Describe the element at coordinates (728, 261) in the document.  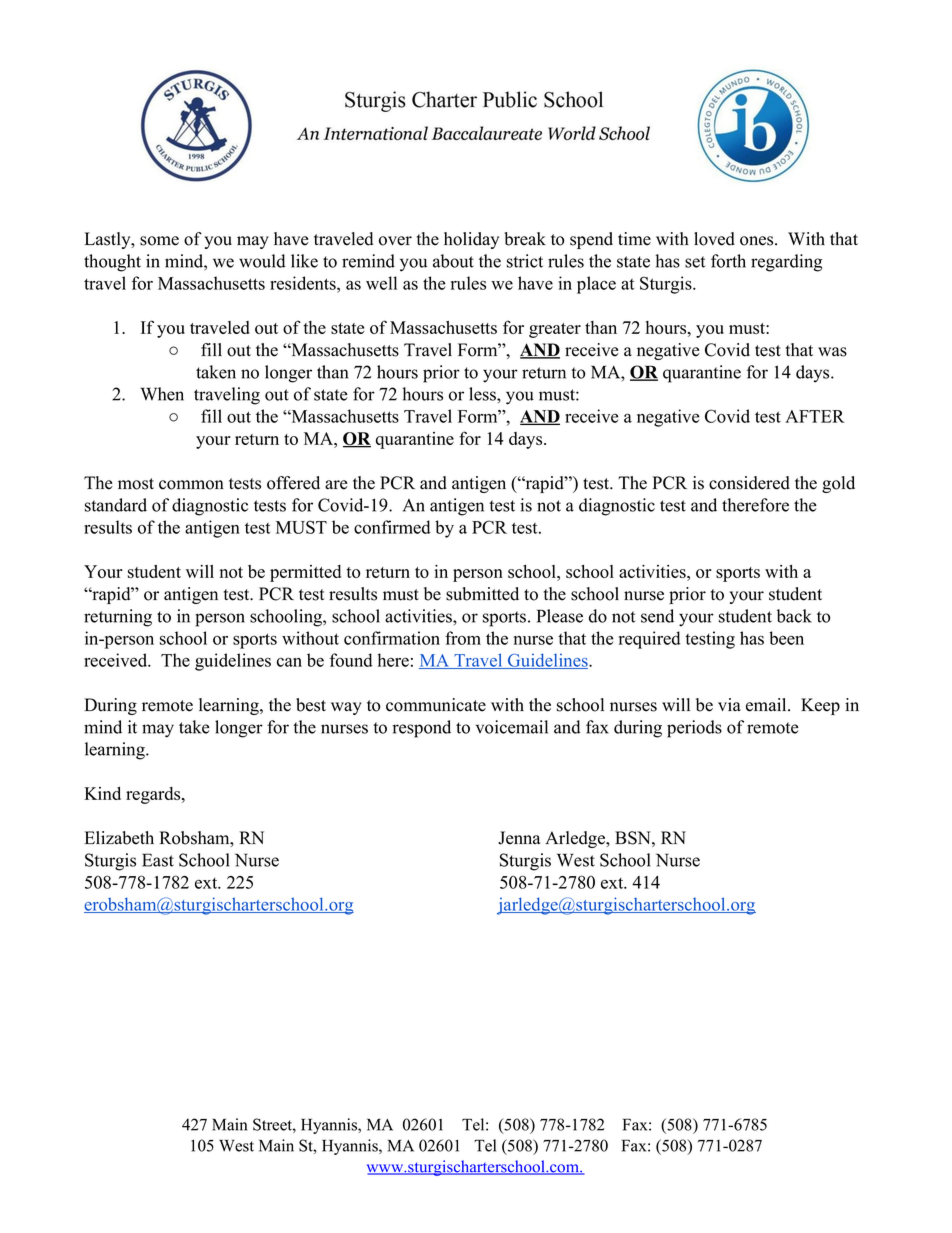
I see `forth` at that location.
